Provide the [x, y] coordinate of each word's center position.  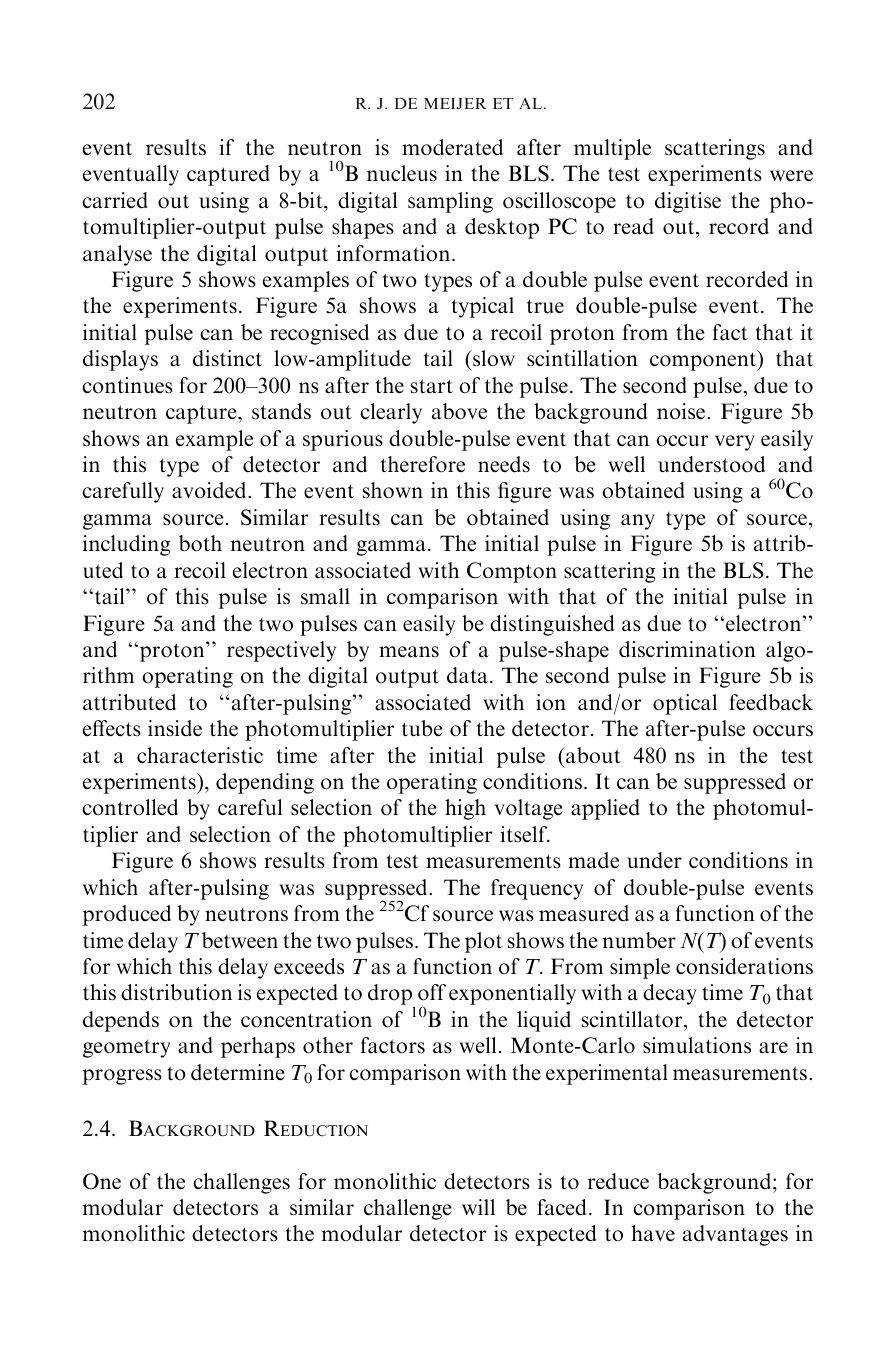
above [459, 411]
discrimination [687, 649]
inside [175, 728]
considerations [744, 966]
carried [115, 200]
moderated [452, 147]
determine [238, 1072]
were [791, 176]
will [478, 1207]
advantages [735, 1235]
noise [682, 411]
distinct [227, 358]
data [467, 675]
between [240, 940]
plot [483, 942]
